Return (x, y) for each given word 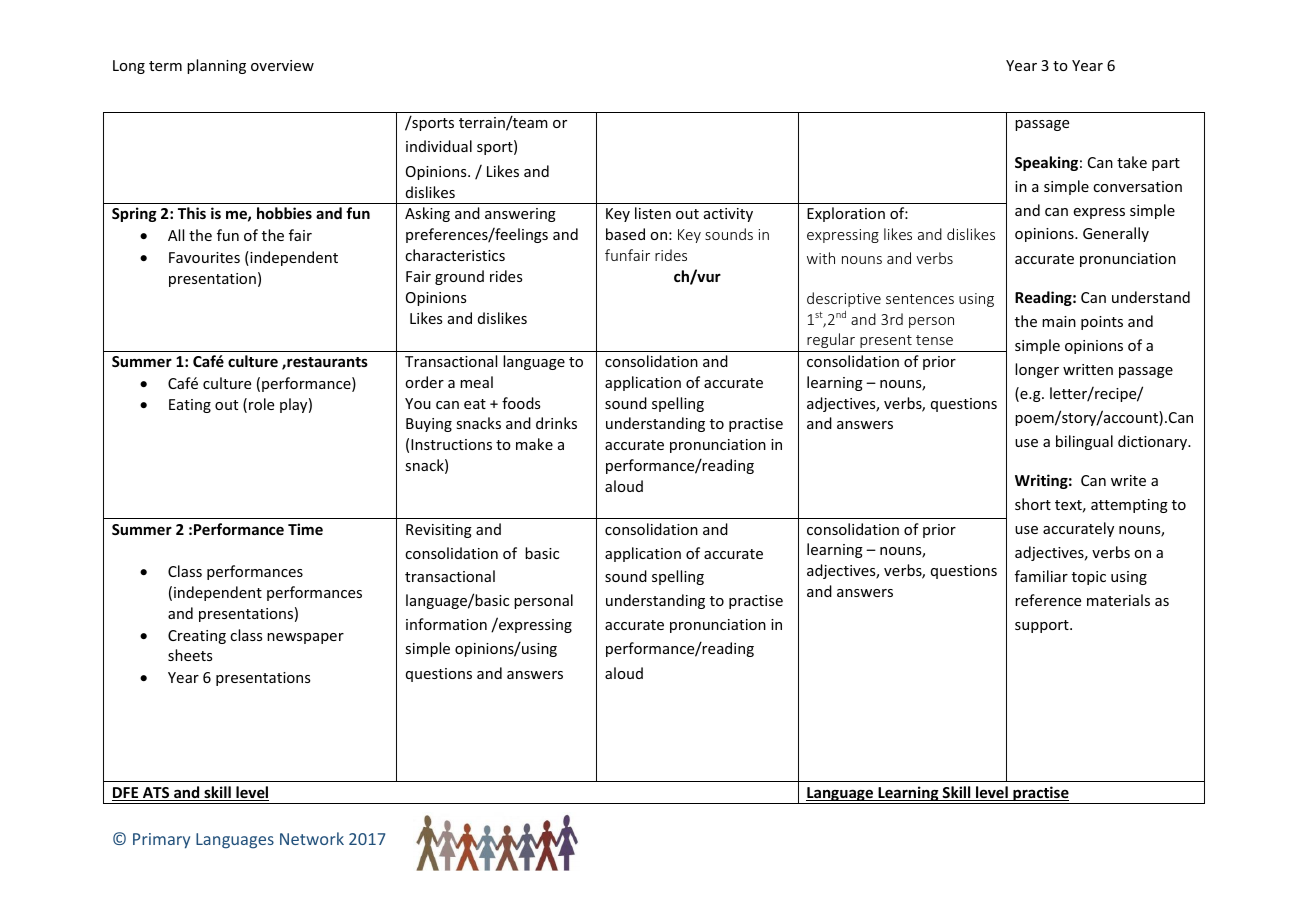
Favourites (204, 257)
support (1043, 626)
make (534, 444)
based (625, 234)
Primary (161, 841)
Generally (1116, 234)
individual (439, 146)
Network (312, 838)
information (446, 624)
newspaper (305, 638)
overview (282, 65)
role (261, 404)
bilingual (1084, 442)
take (1132, 162)
